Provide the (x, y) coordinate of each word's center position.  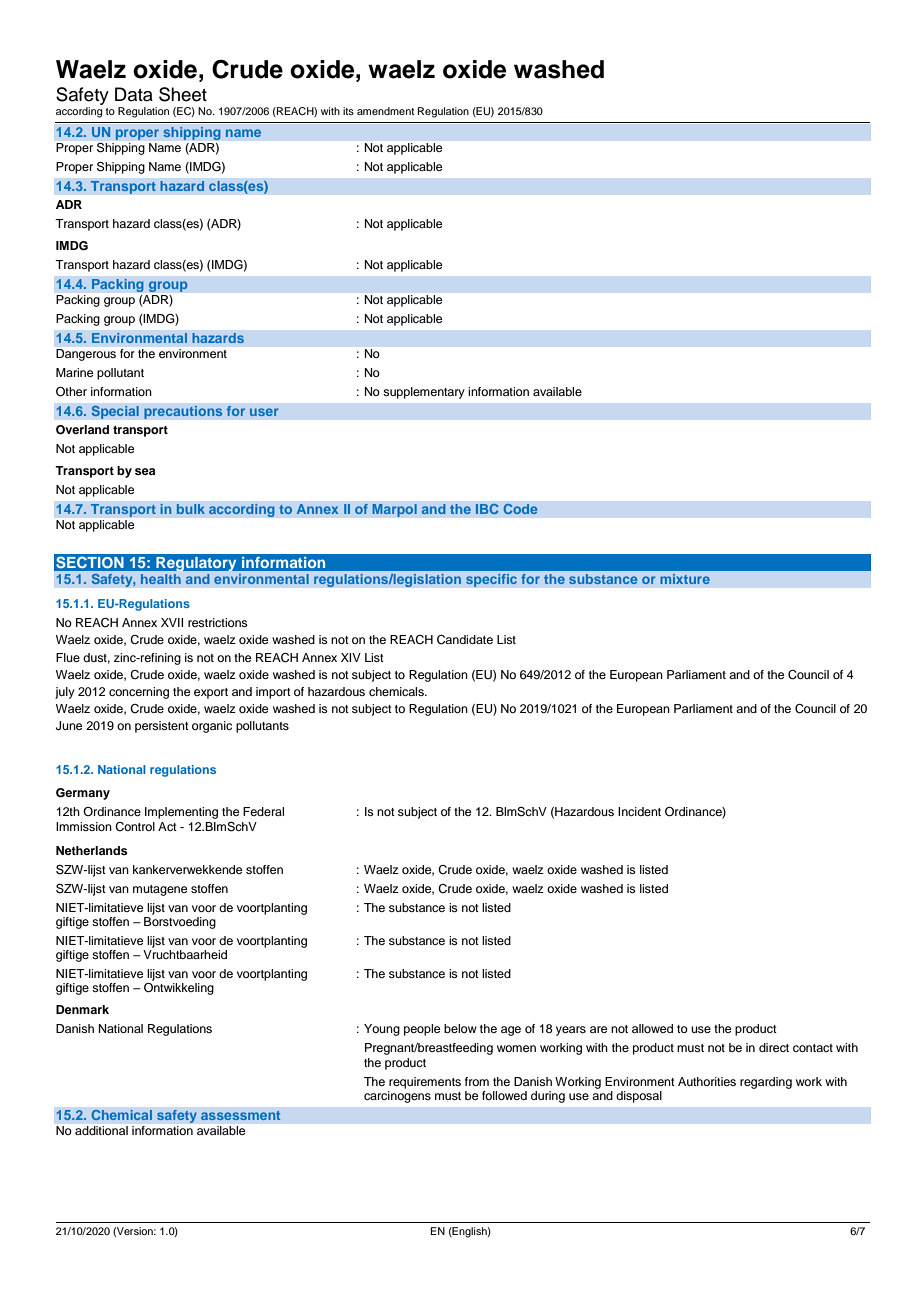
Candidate (465, 640)
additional (101, 1130)
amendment (385, 111)
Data (134, 94)
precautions (183, 412)
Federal (263, 811)
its (348, 111)
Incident (639, 811)
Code (520, 508)
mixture (685, 579)
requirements (425, 1083)
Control (135, 827)
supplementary (424, 393)
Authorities (707, 1081)
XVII (172, 622)
